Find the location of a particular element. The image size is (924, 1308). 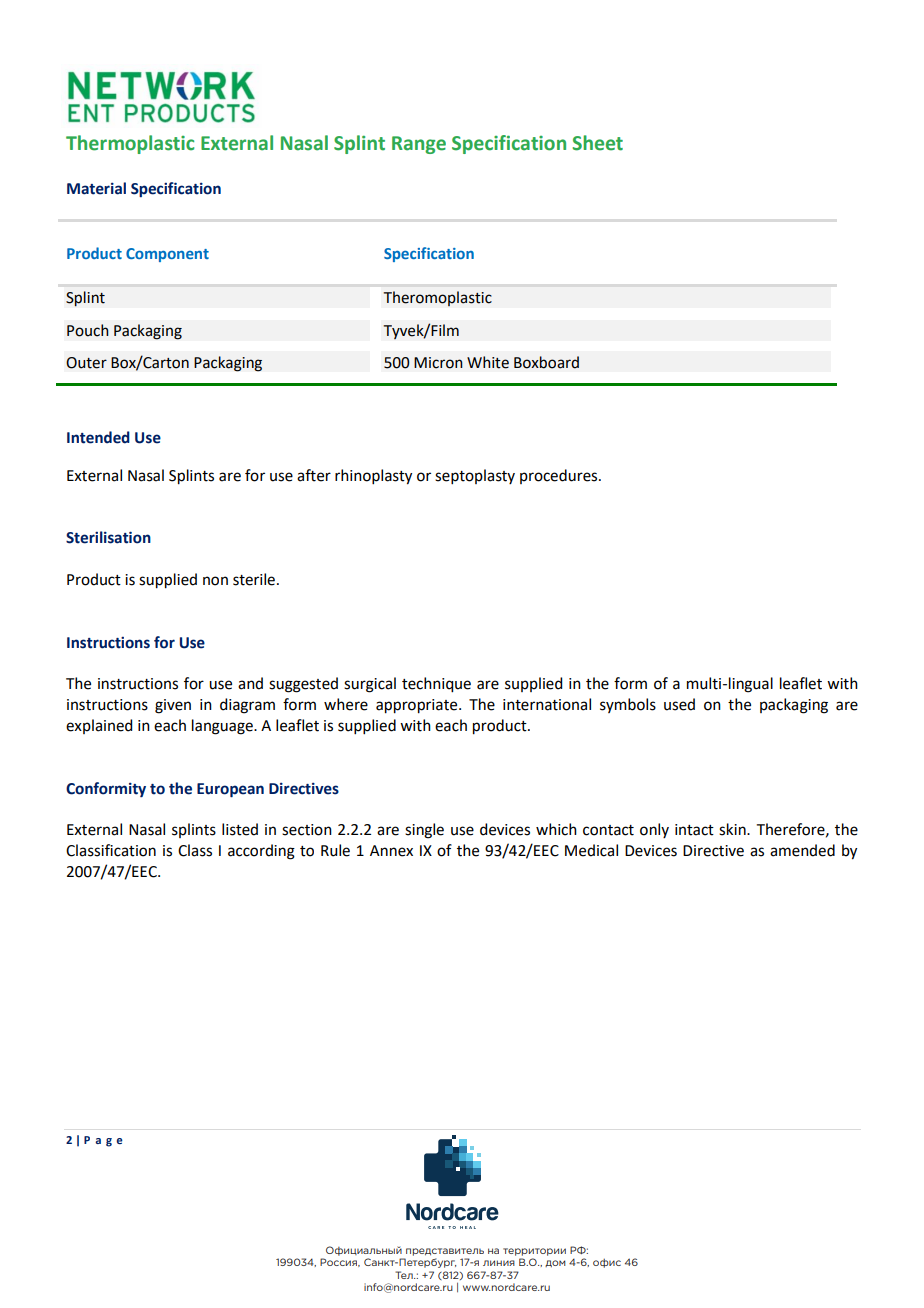

Range is located at coordinates (419, 145).
